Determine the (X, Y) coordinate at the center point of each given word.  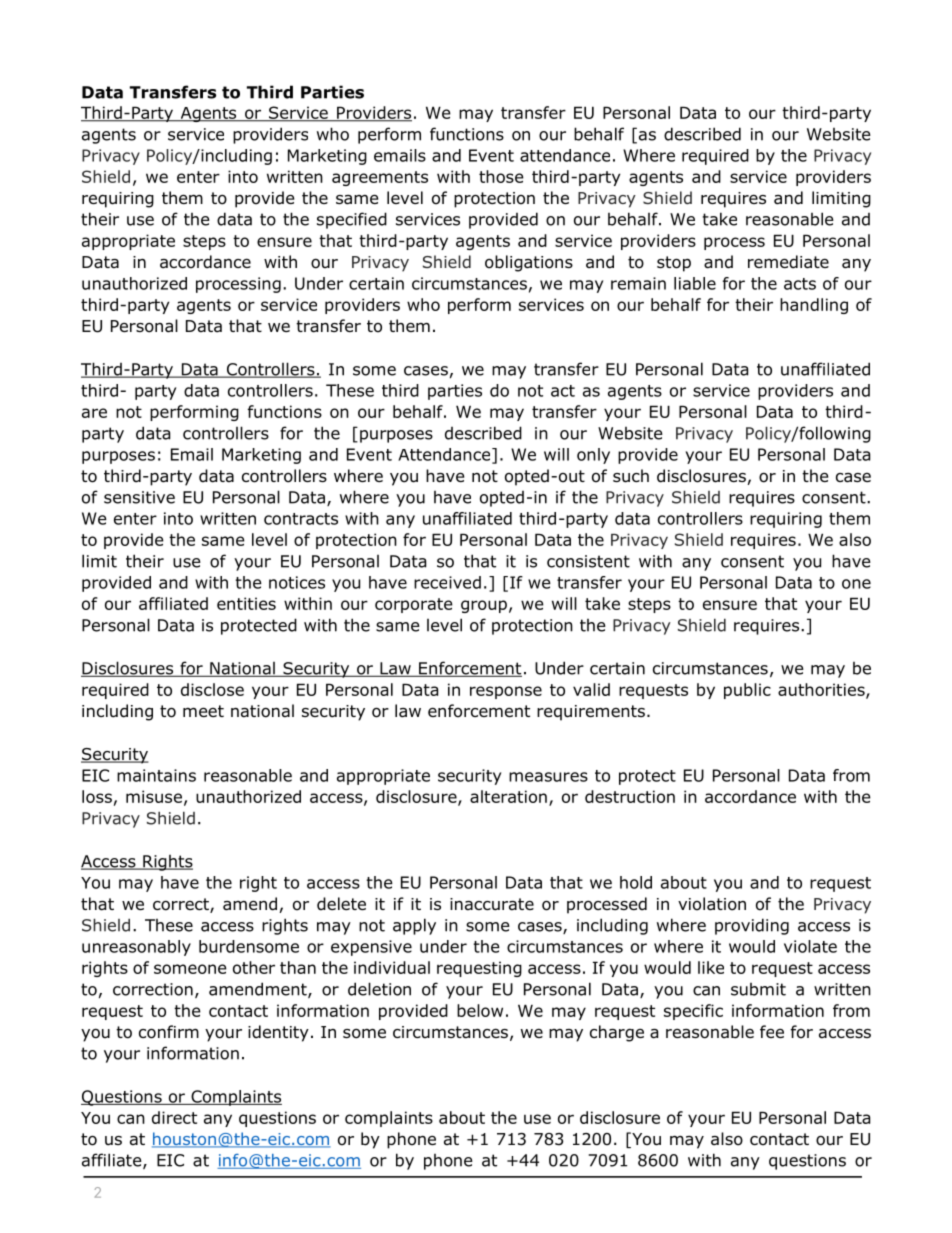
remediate (788, 262)
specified (352, 220)
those (501, 176)
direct (174, 1117)
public (747, 691)
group (484, 606)
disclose (212, 689)
